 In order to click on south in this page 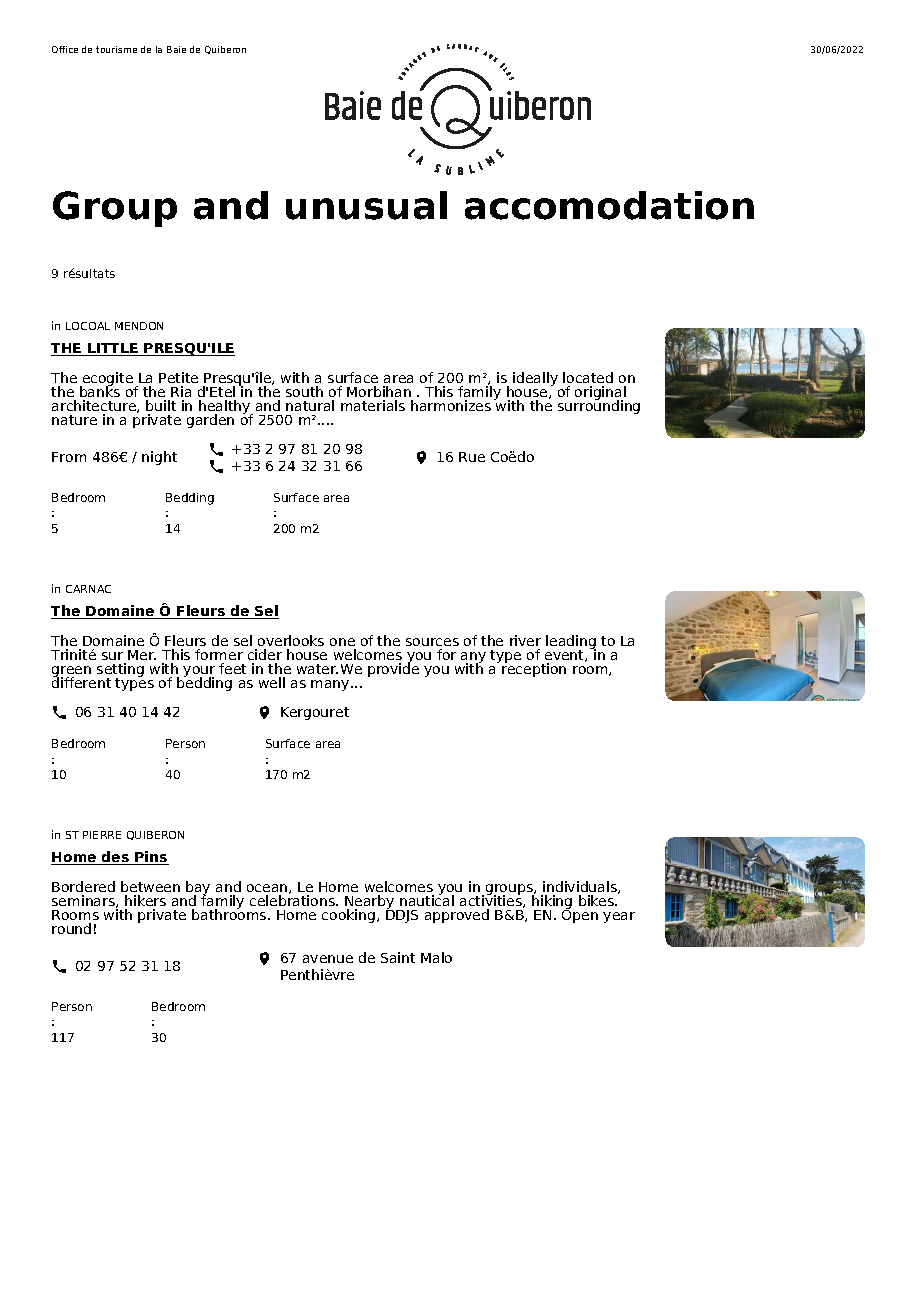, I will do `click(304, 391)`.
